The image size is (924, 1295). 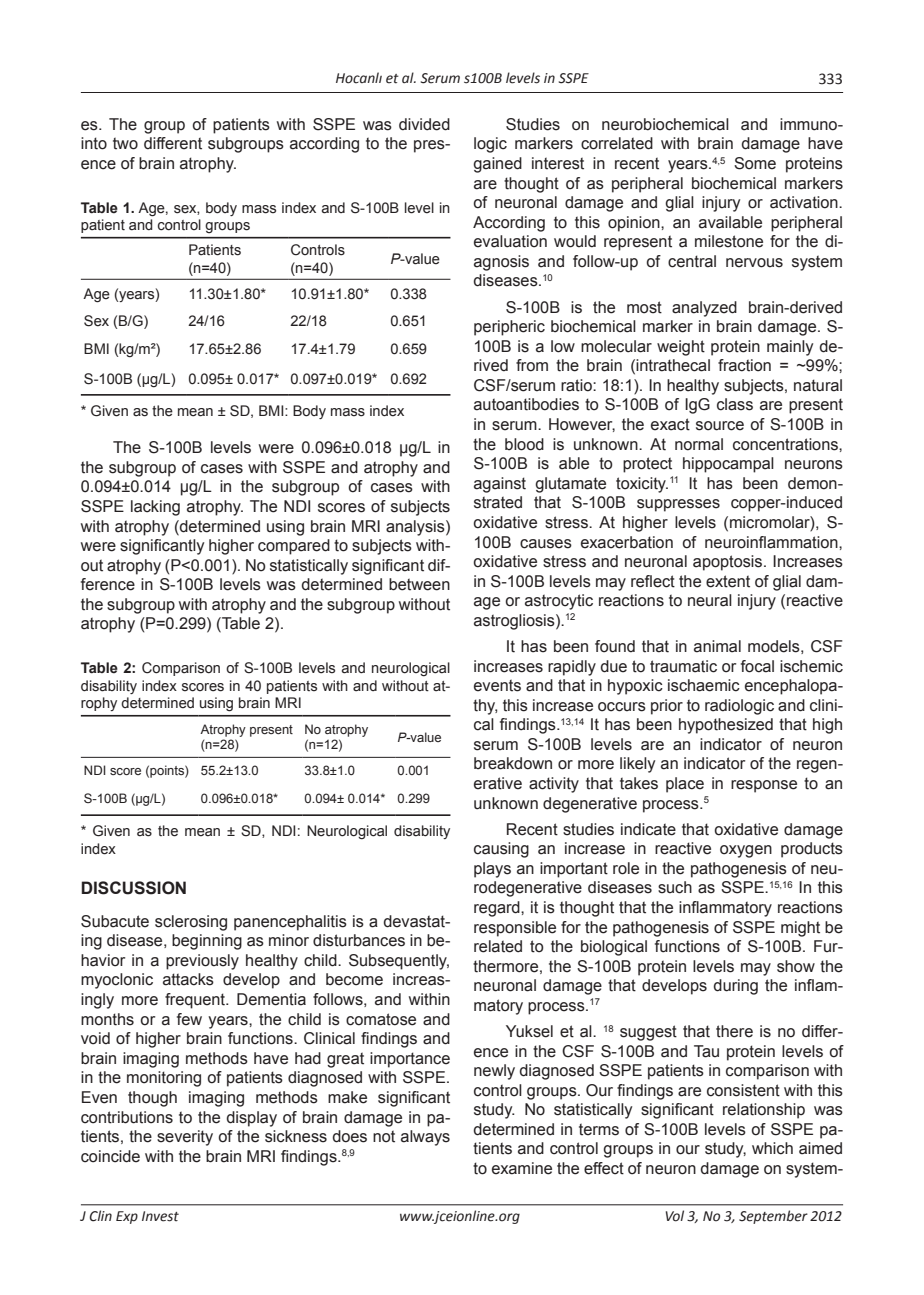 What do you see at coordinates (160, 1216) in the page?
I see `Invest` at bounding box center [160, 1216].
